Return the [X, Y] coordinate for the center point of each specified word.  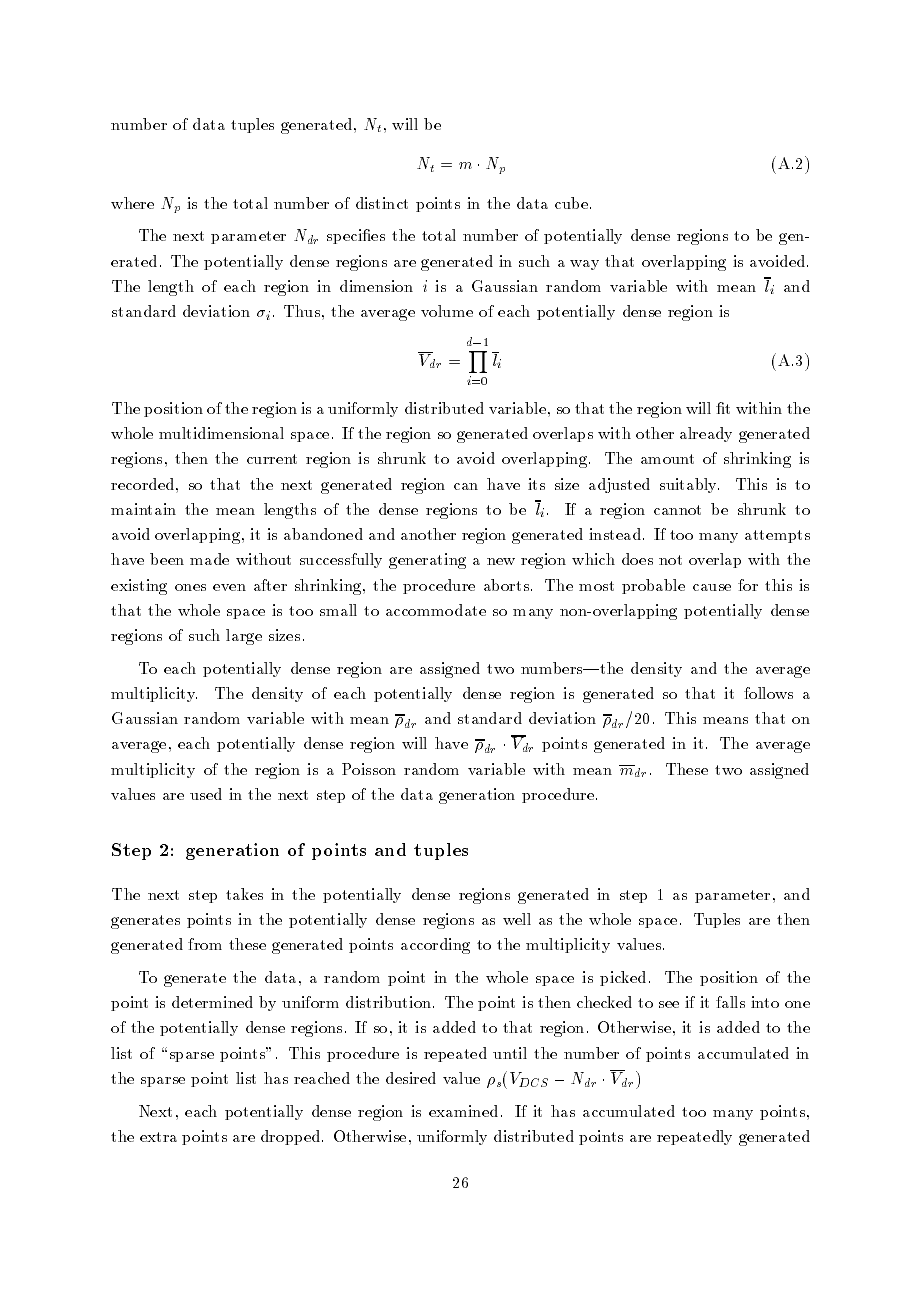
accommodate [436, 610]
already [706, 434]
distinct [382, 203]
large [244, 637]
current [272, 459]
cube [573, 203]
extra [158, 1137]
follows [768, 693]
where [132, 203]
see [669, 1004]
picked [623, 978]
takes [244, 894]
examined [463, 1111]
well [517, 919]
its [536, 484]
